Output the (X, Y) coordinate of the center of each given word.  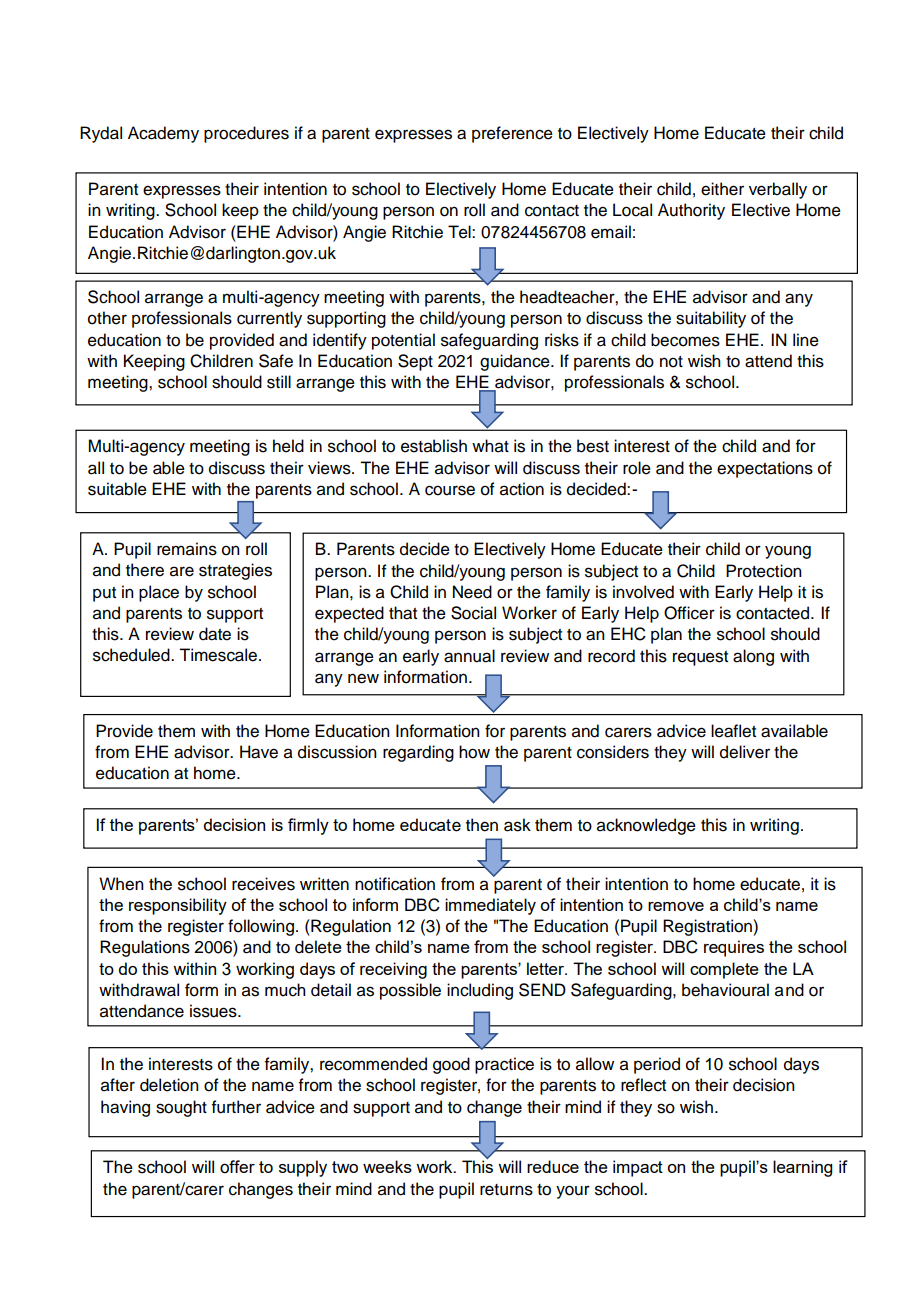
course (450, 490)
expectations (765, 469)
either (722, 189)
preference (512, 134)
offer (237, 1167)
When (121, 884)
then (482, 825)
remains (187, 549)
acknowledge (646, 826)
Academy (163, 134)
